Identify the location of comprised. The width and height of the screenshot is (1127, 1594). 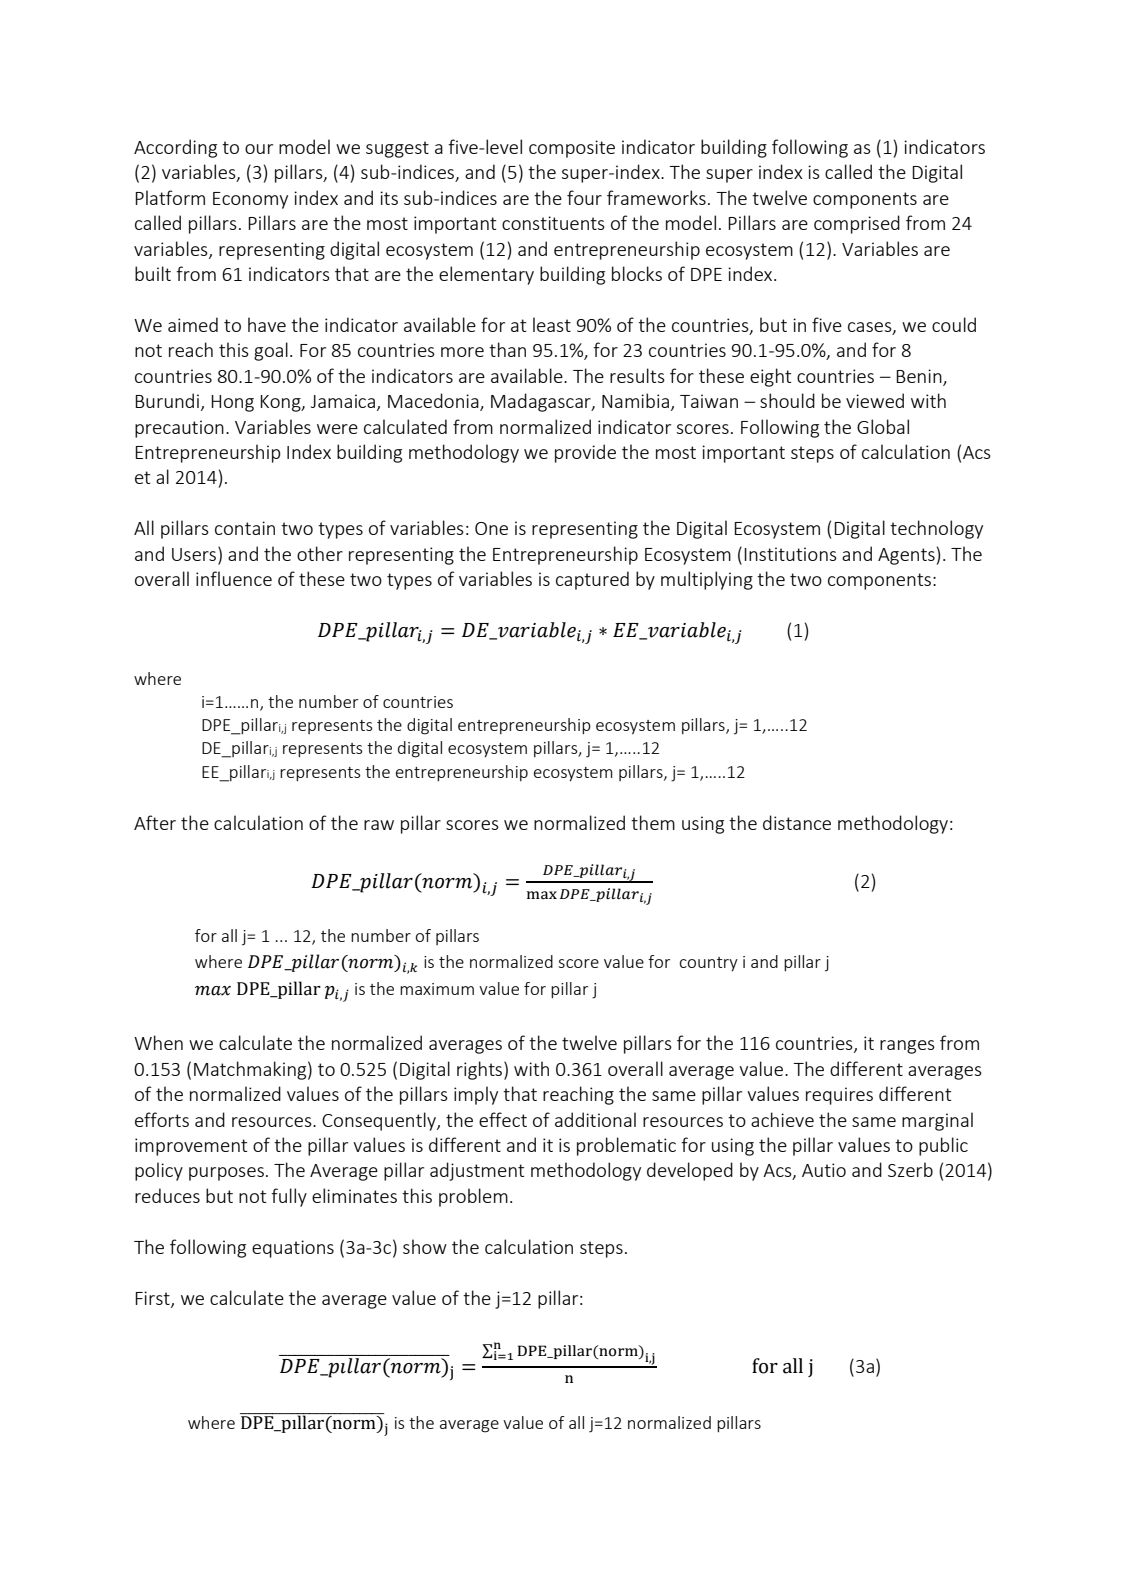
(857, 224).
